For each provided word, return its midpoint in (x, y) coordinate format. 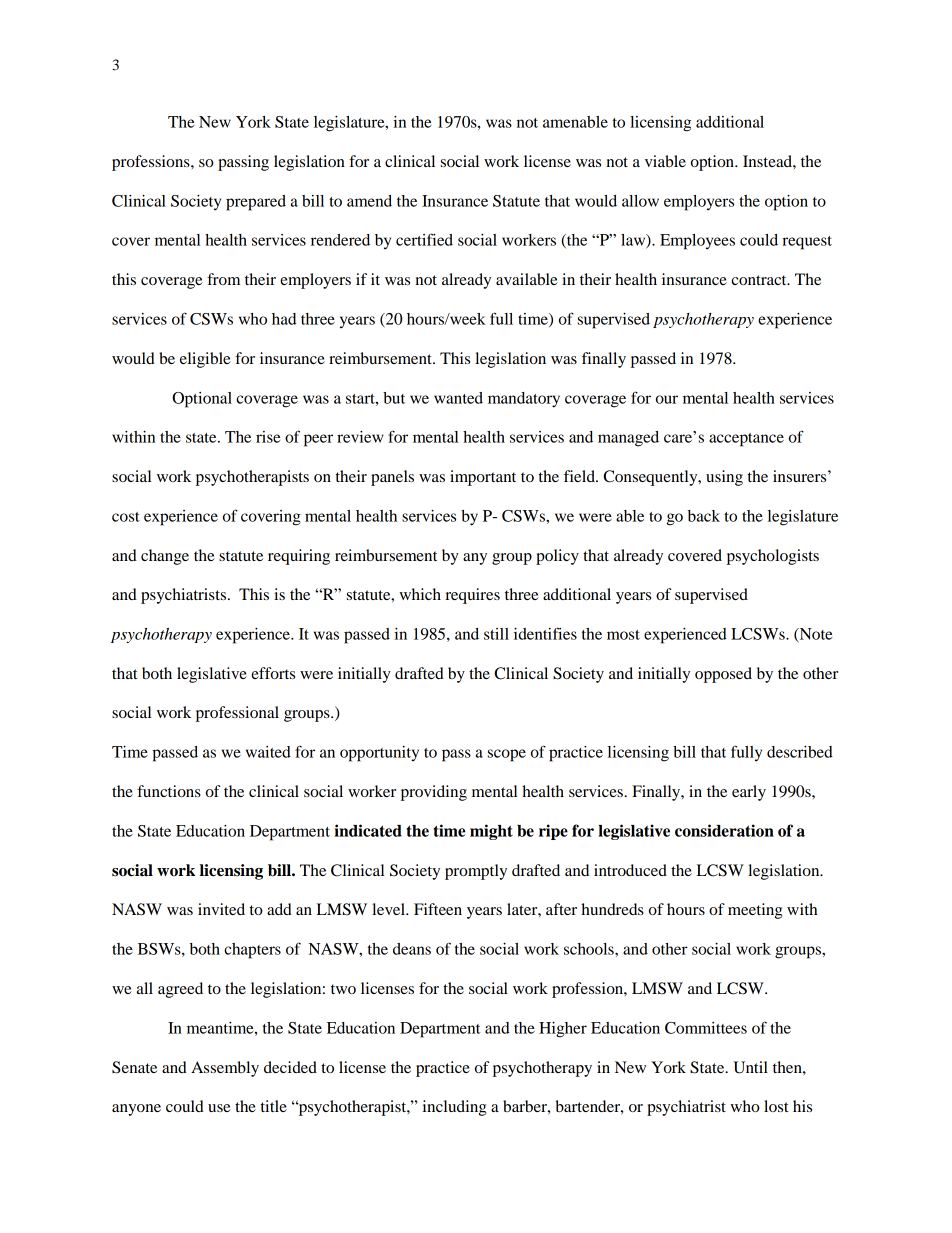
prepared (256, 203)
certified (424, 239)
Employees (697, 242)
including (455, 1108)
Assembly (225, 1069)
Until (750, 1067)
